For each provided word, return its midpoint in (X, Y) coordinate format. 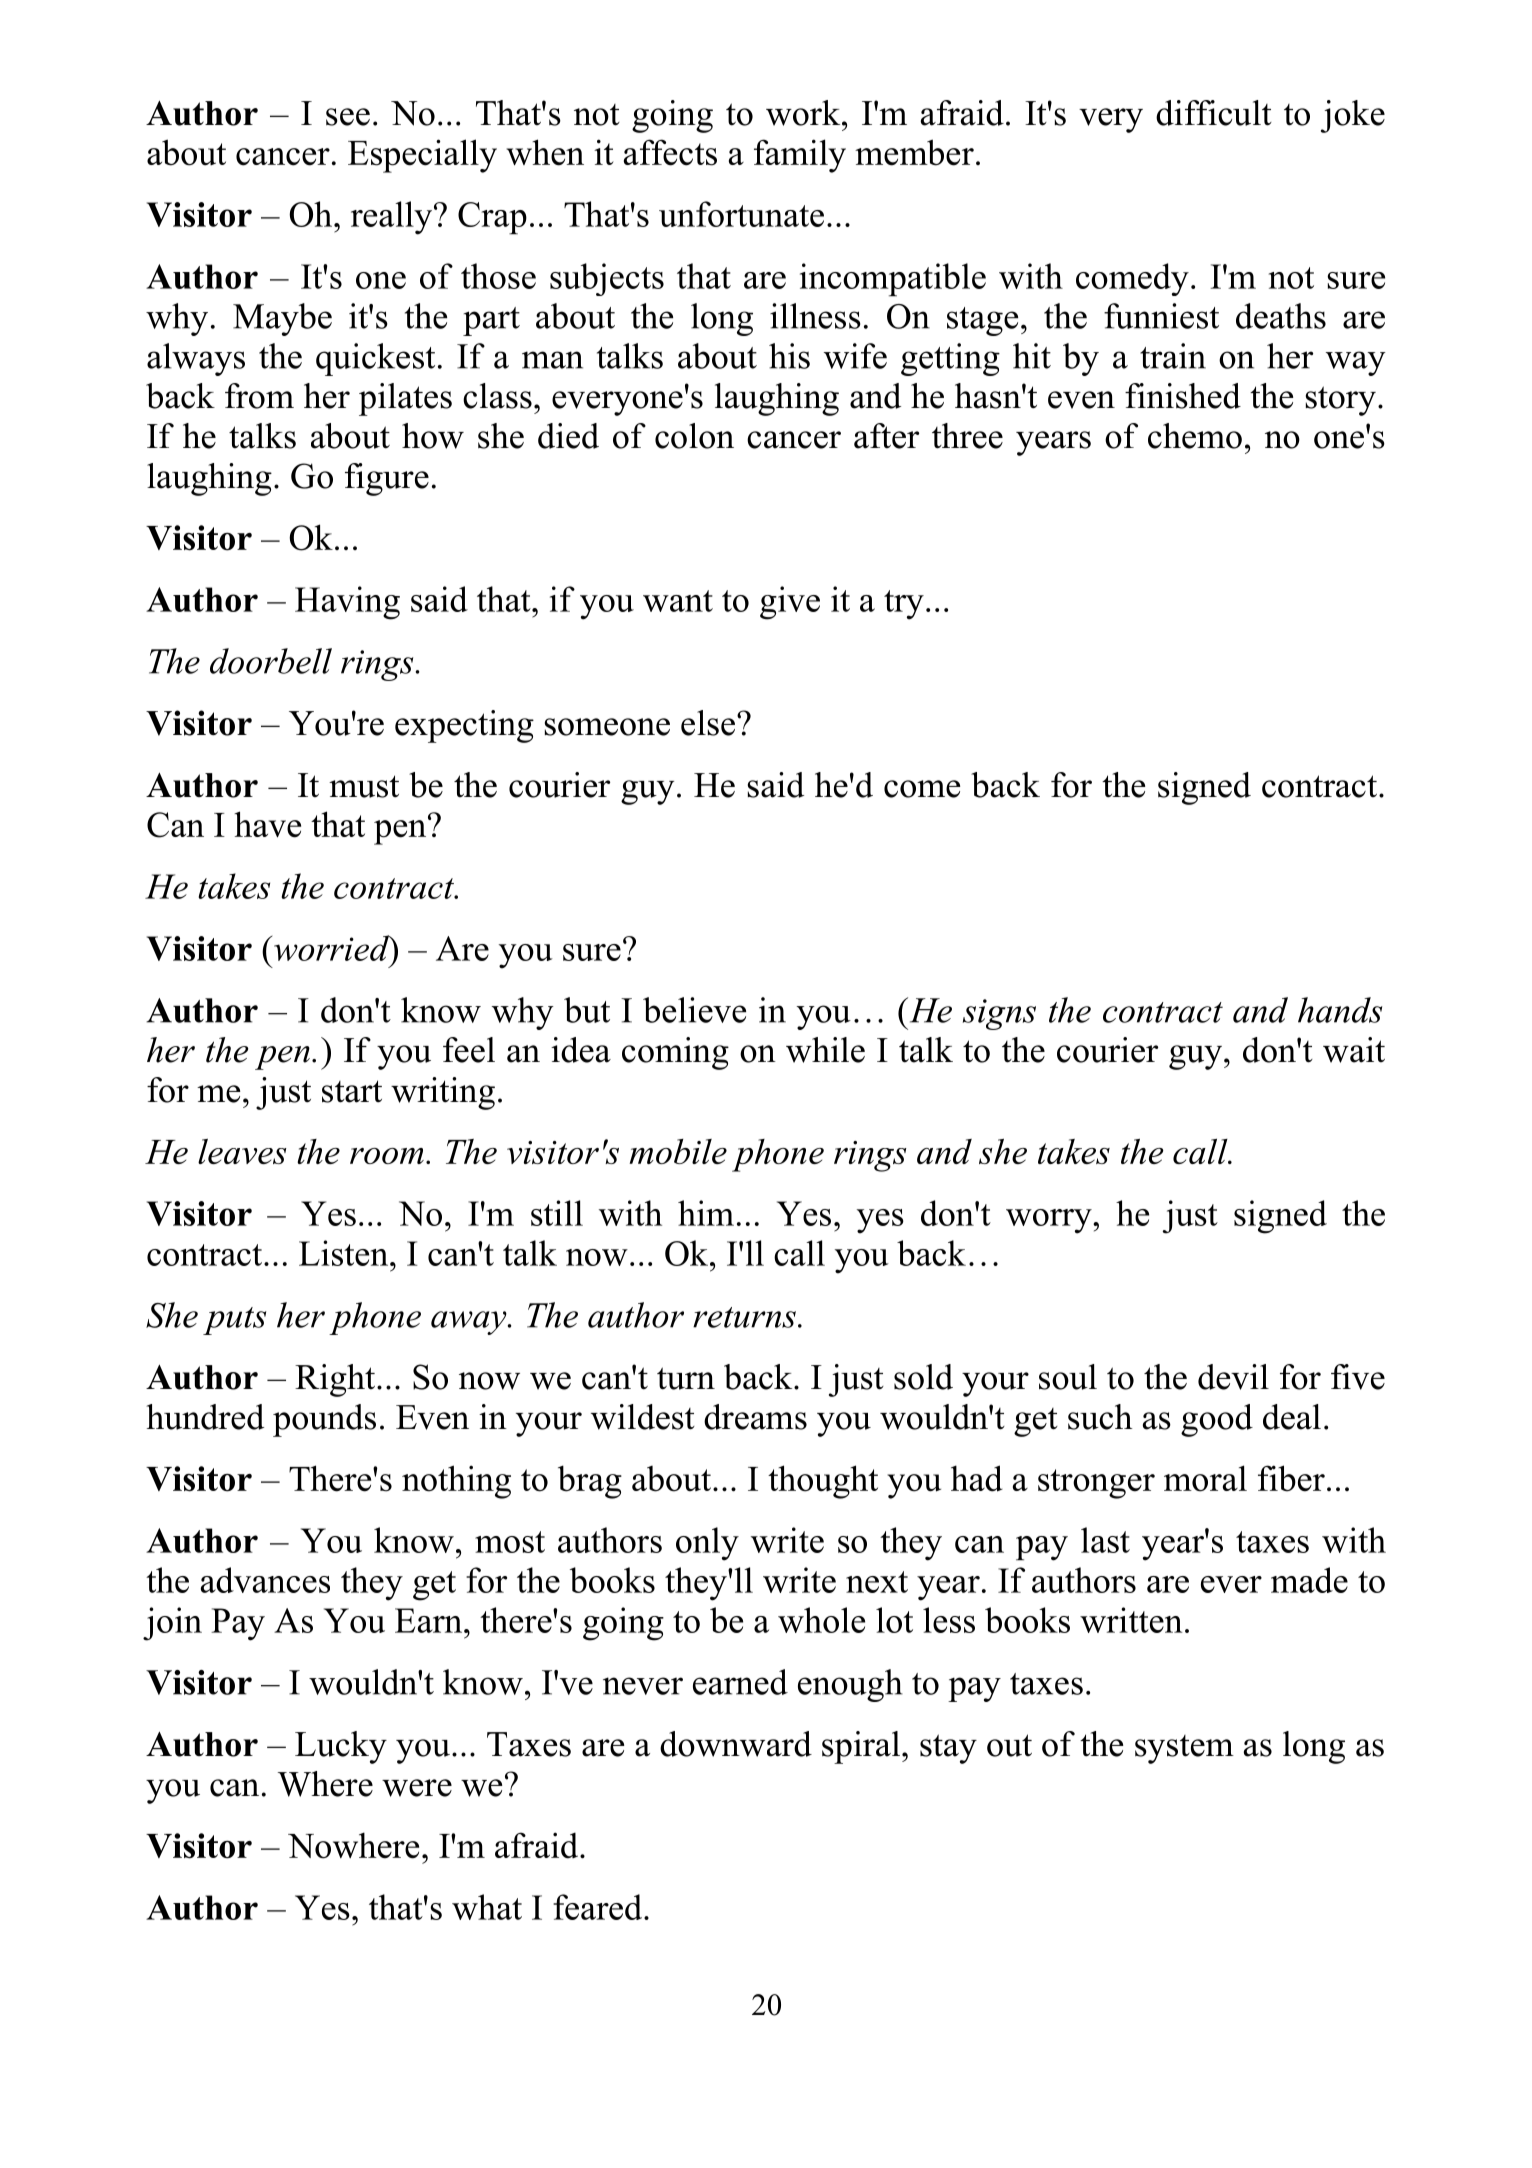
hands (1340, 1010)
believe (694, 1010)
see (348, 117)
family (800, 156)
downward (736, 1744)
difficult (1214, 113)
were (417, 1788)
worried (332, 948)
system (1184, 1749)
